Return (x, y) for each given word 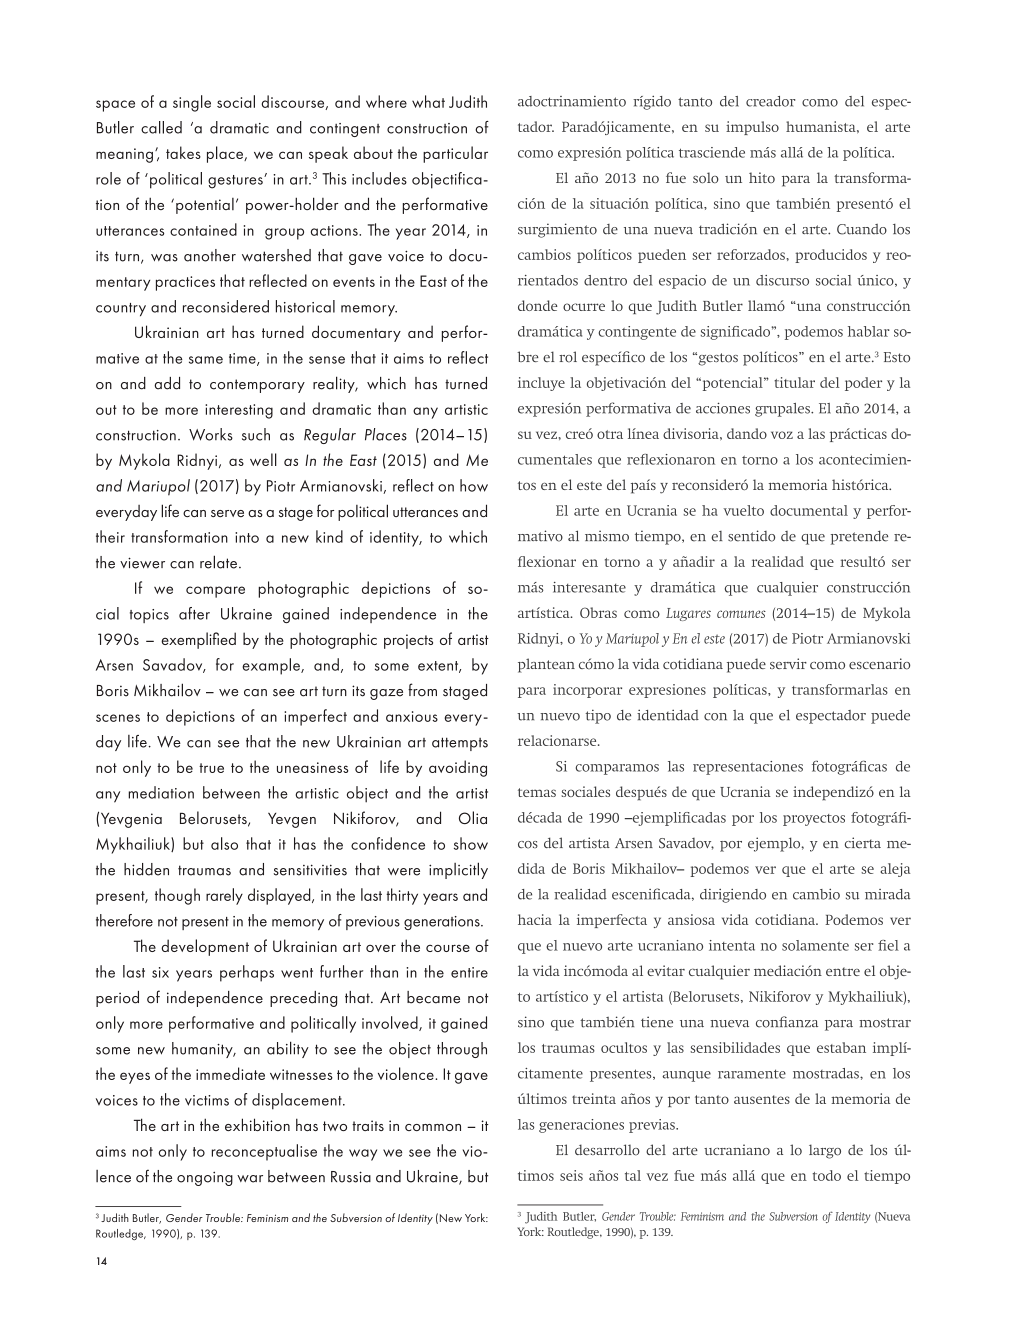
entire (469, 972)
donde (538, 305)
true (211, 768)
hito (762, 177)
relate (218, 562)
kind (329, 536)
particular (455, 154)
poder (863, 384)
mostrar (885, 1023)
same (206, 360)
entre (843, 971)
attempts (460, 744)
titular (794, 382)
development (205, 947)
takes (183, 152)
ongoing (205, 1178)
